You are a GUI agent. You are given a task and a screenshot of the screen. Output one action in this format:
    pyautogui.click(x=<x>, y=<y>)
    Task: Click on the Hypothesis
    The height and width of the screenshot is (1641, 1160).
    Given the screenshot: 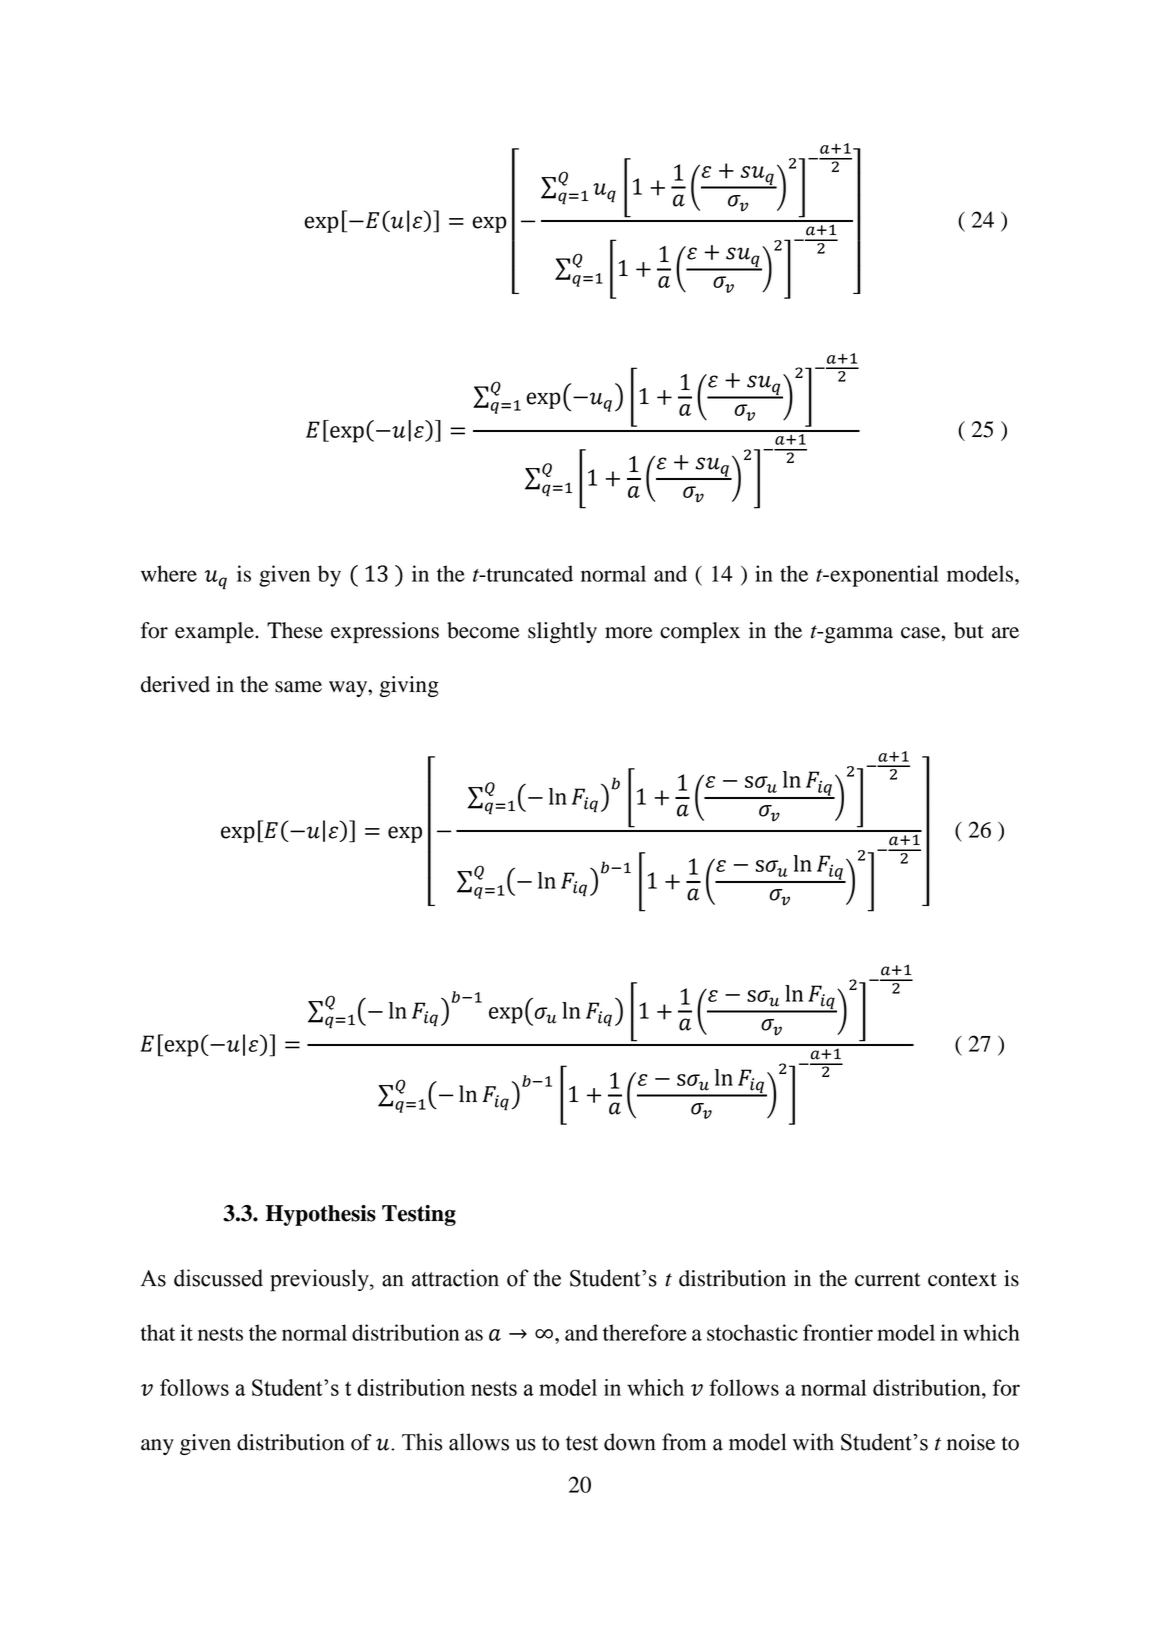 What is the action you would take?
    pyautogui.click(x=321, y=1215)
